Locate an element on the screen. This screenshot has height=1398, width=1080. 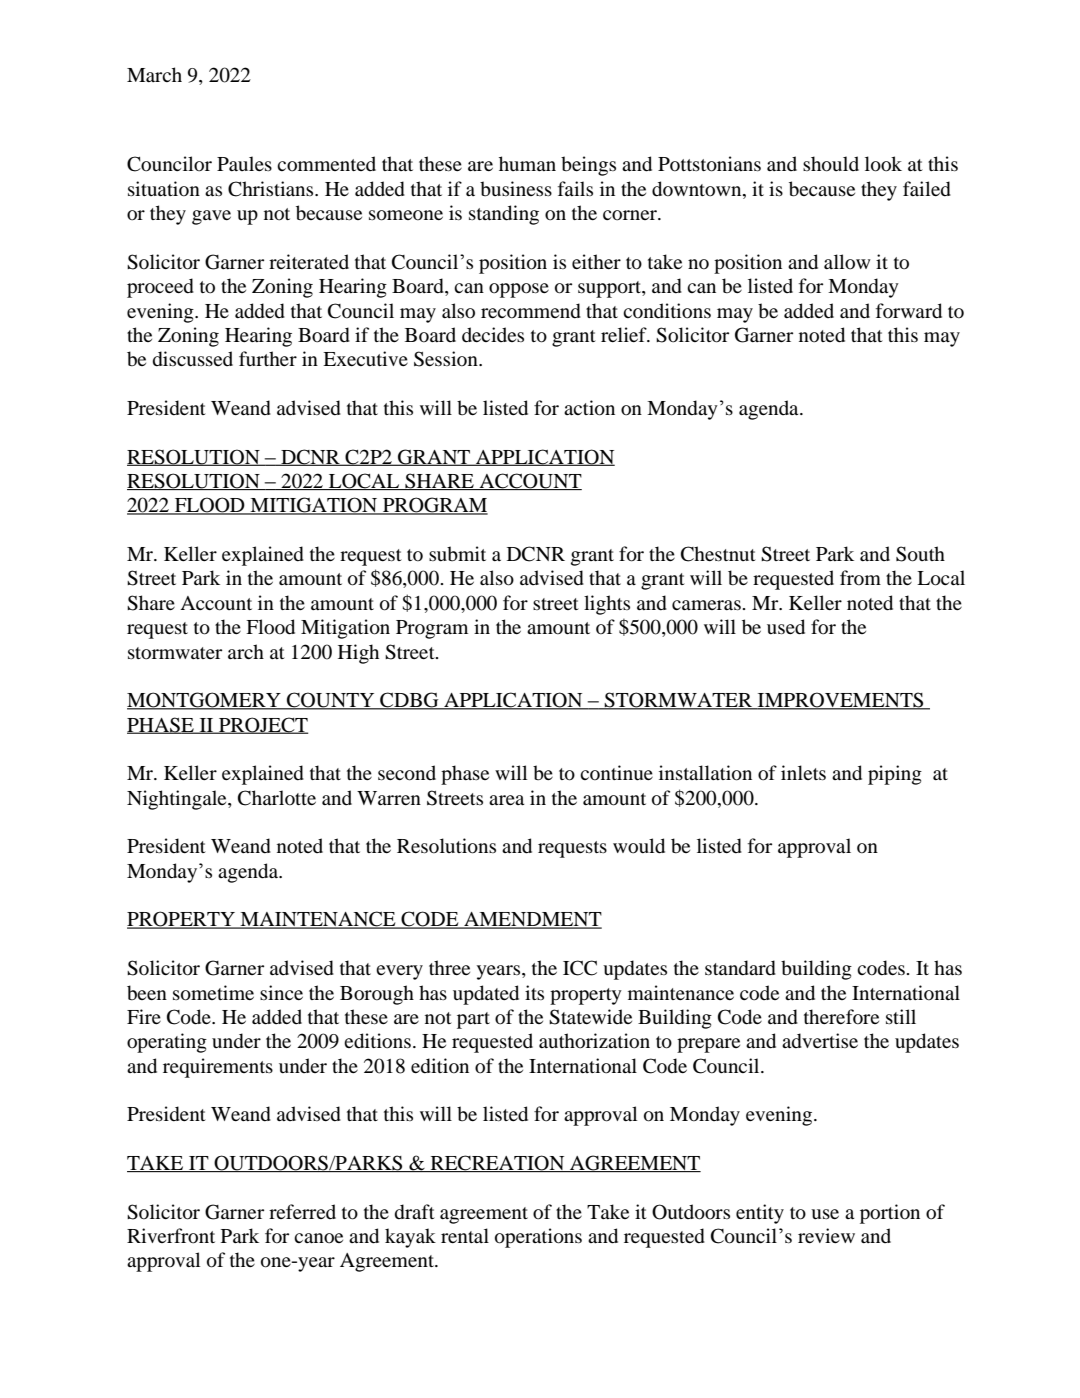
CDBG is located at coordinates (409, 701).
